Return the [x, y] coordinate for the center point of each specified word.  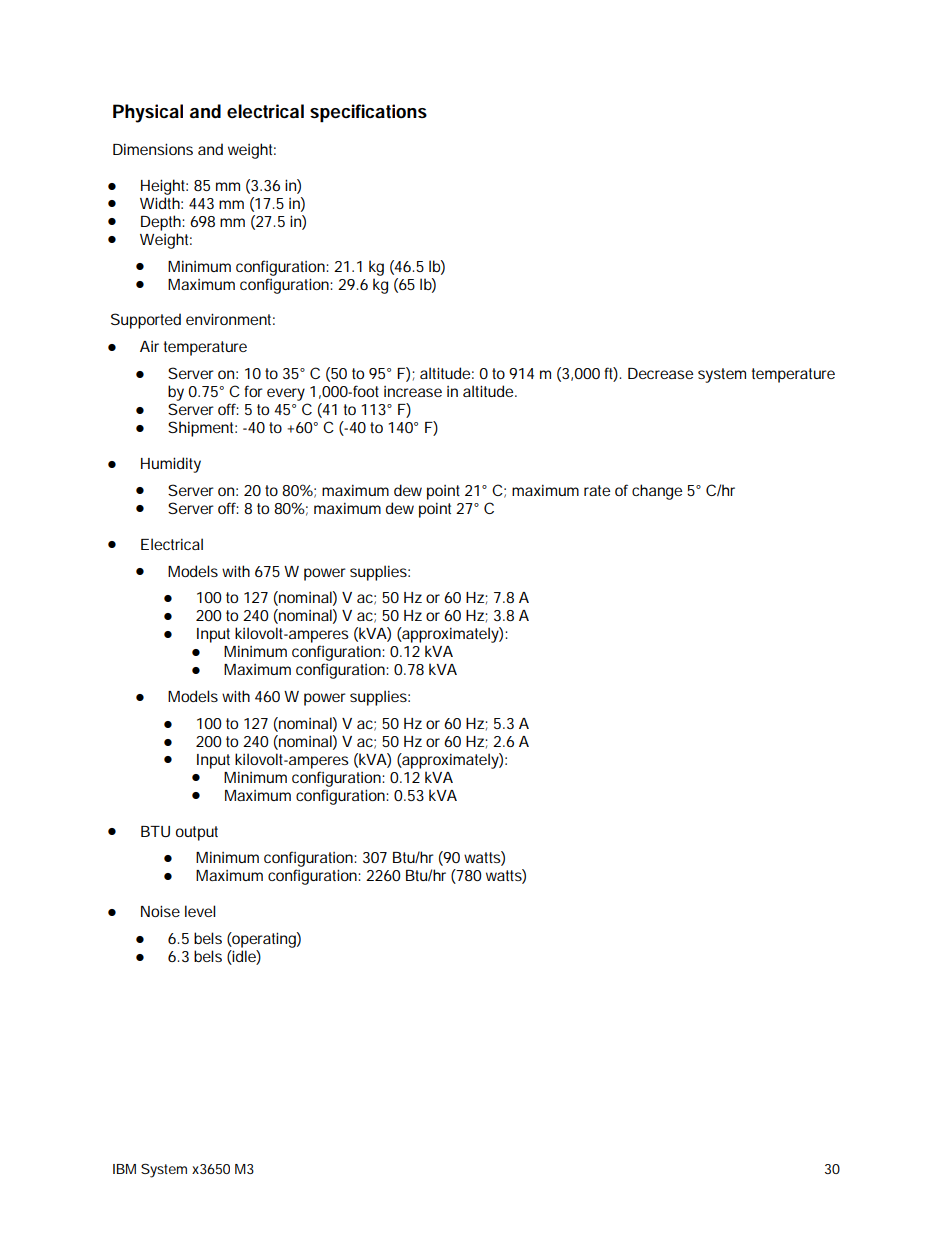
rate [597, 490]
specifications [368, 113]
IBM [124, 1169]
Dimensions [153, 149]
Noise [160, 911]
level [200, 911]
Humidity [171, 465]
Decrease [660, 373]
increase [413, 391]
